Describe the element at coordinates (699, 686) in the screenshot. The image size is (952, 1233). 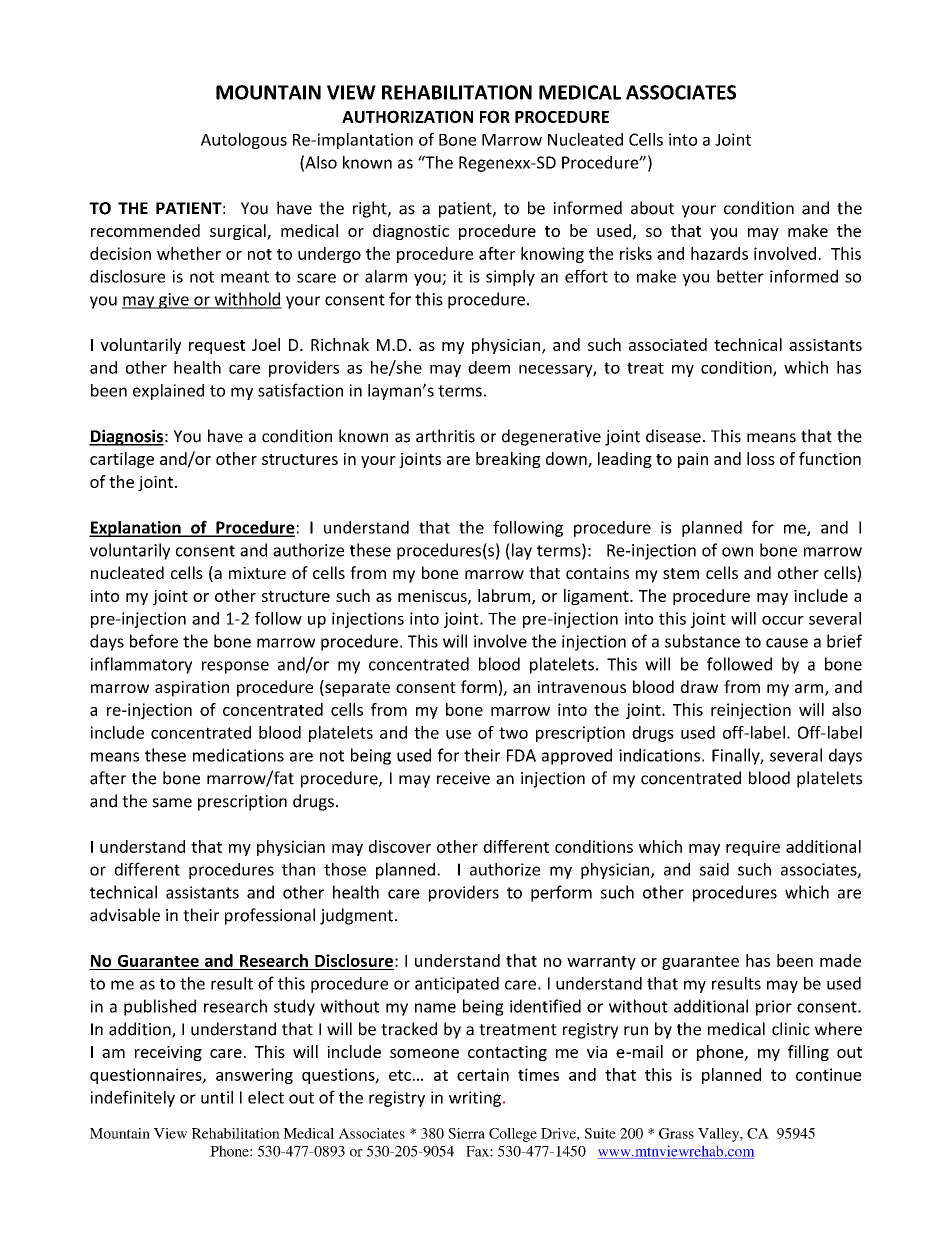
I see `draw` at that location.
